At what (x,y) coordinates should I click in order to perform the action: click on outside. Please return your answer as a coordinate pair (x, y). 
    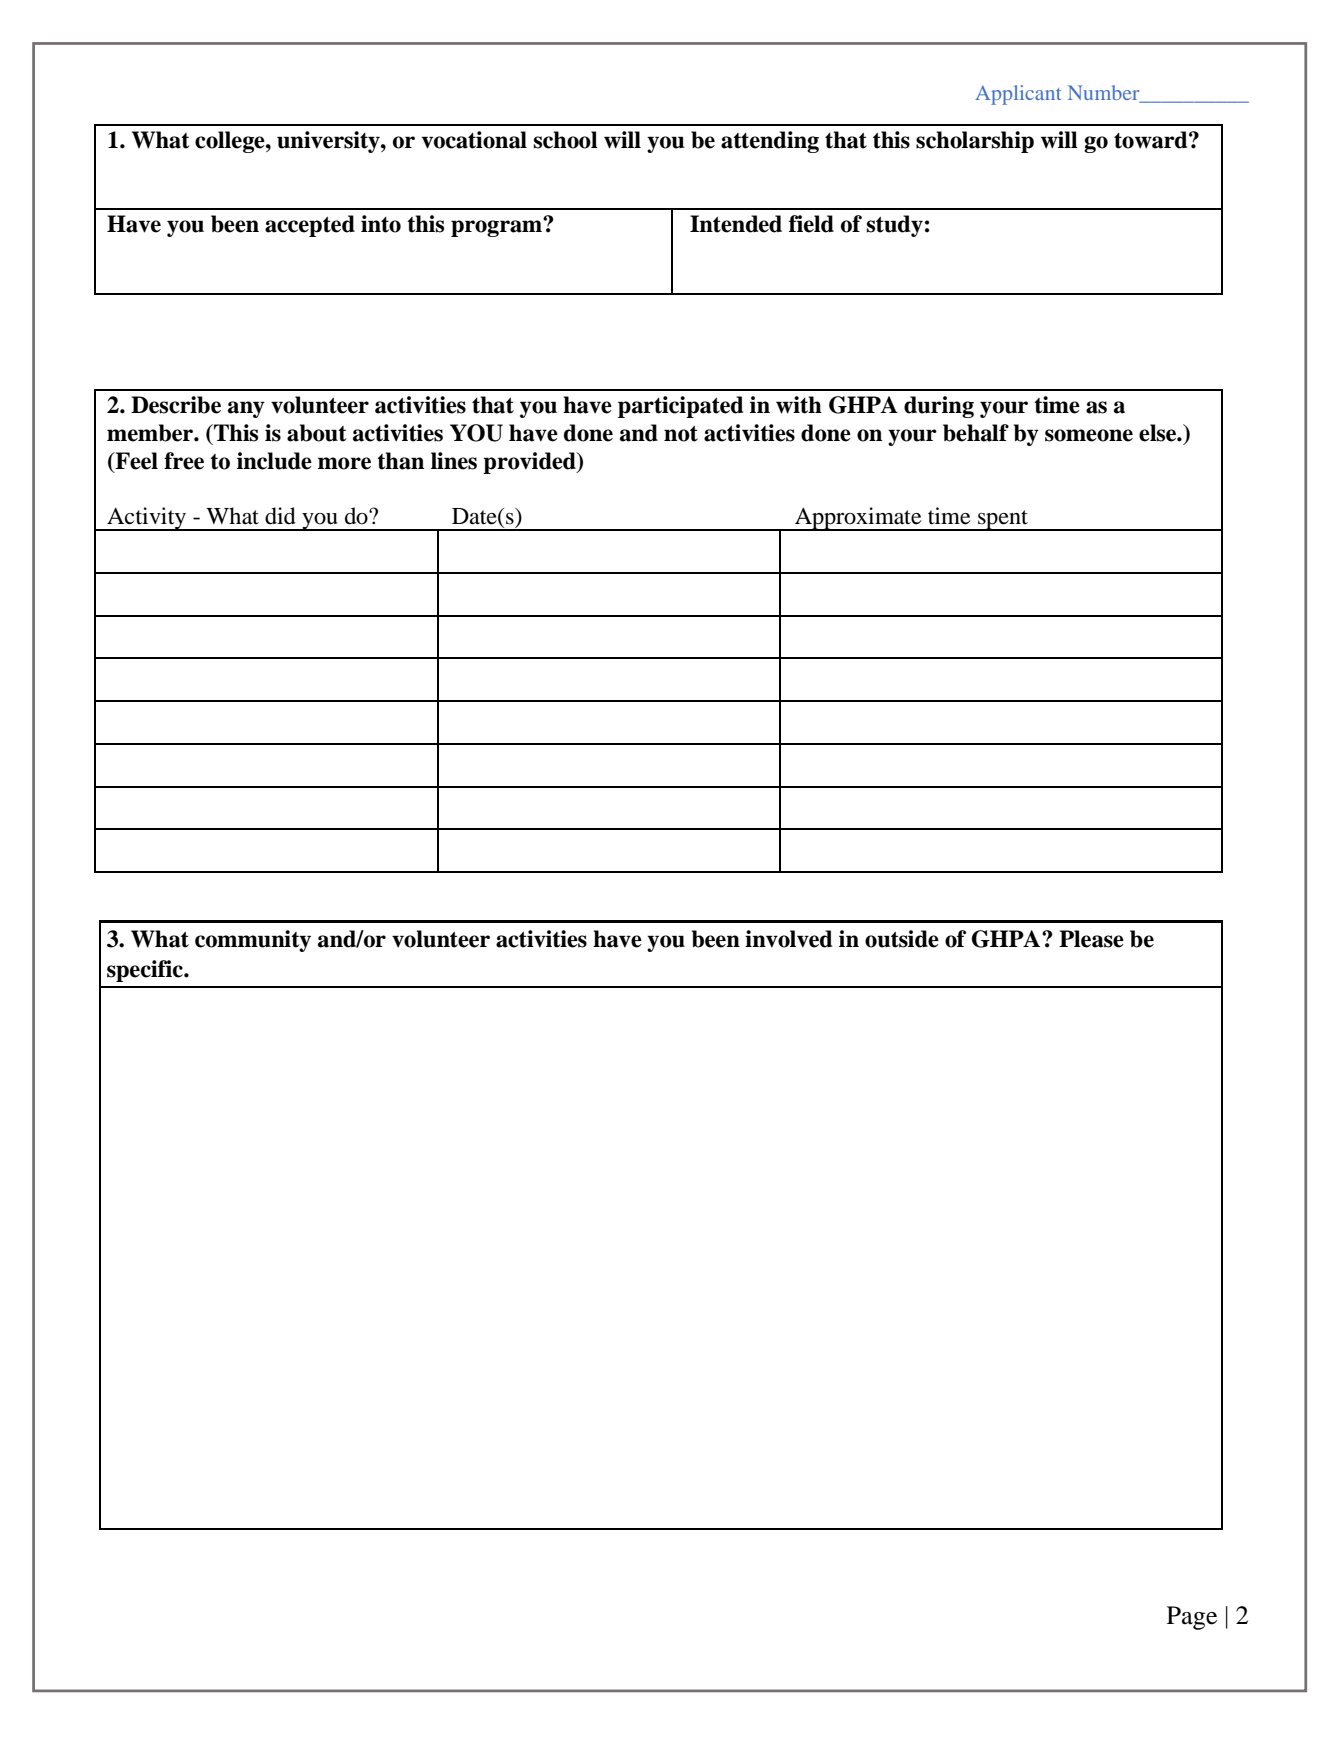
    Looking at the image, I should click on (902, 939).
